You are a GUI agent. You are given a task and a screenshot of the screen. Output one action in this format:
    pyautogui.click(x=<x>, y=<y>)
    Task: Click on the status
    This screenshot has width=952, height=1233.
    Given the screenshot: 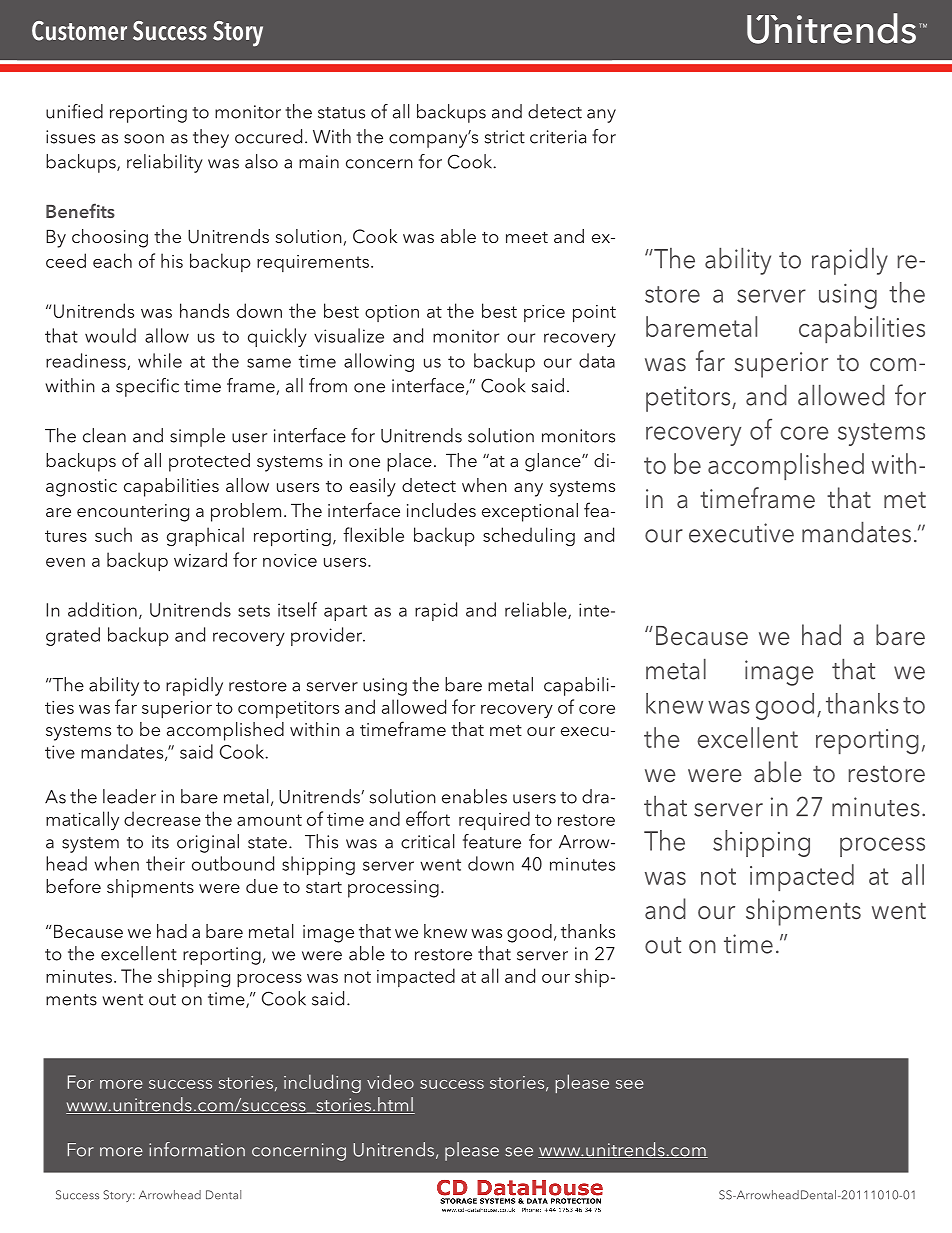 What is the action you would take?
    pyautogui.click(x=341, y=113)
